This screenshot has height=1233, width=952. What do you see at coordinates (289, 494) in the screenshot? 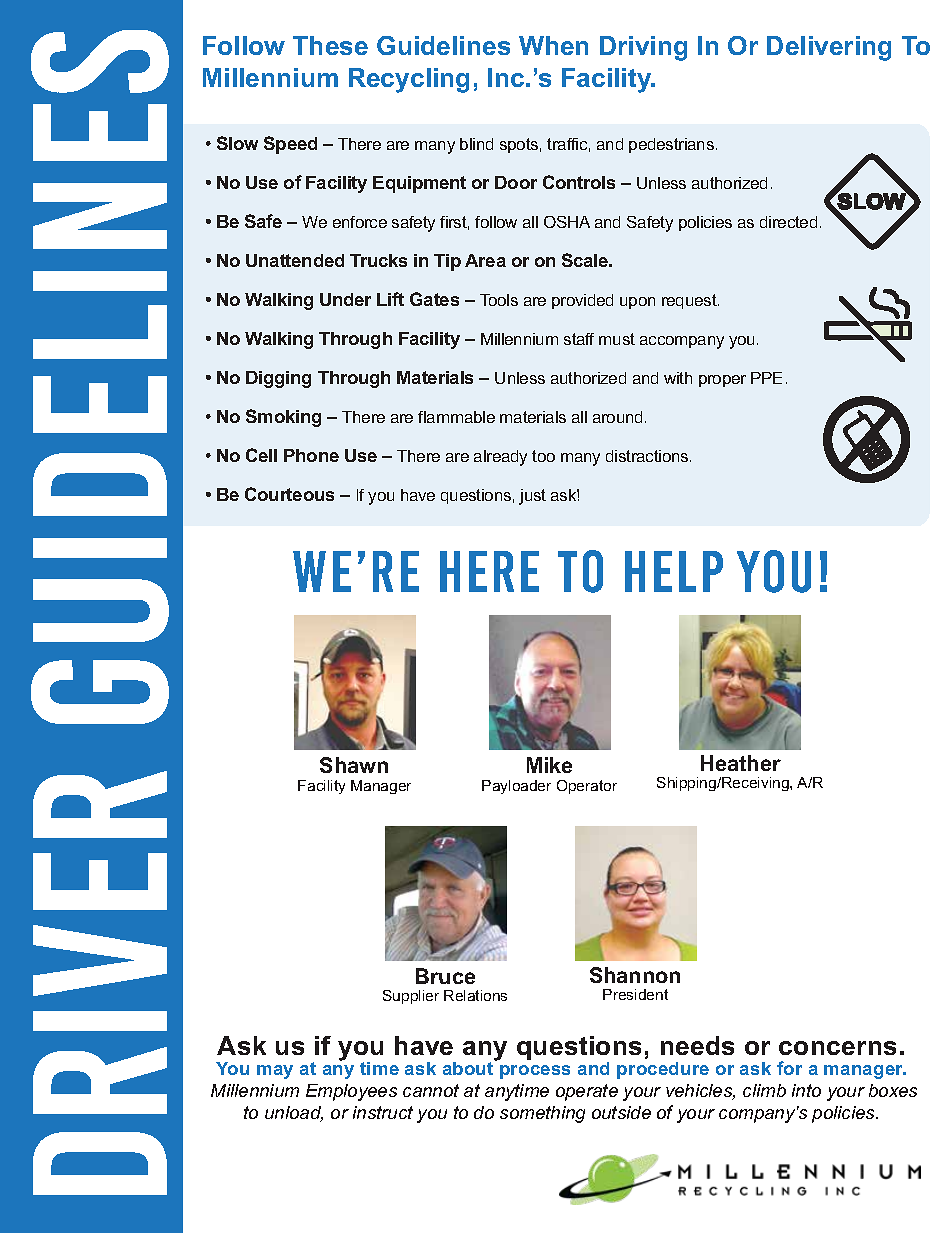
I see `Courteous` at bounding box center [289, 494].
